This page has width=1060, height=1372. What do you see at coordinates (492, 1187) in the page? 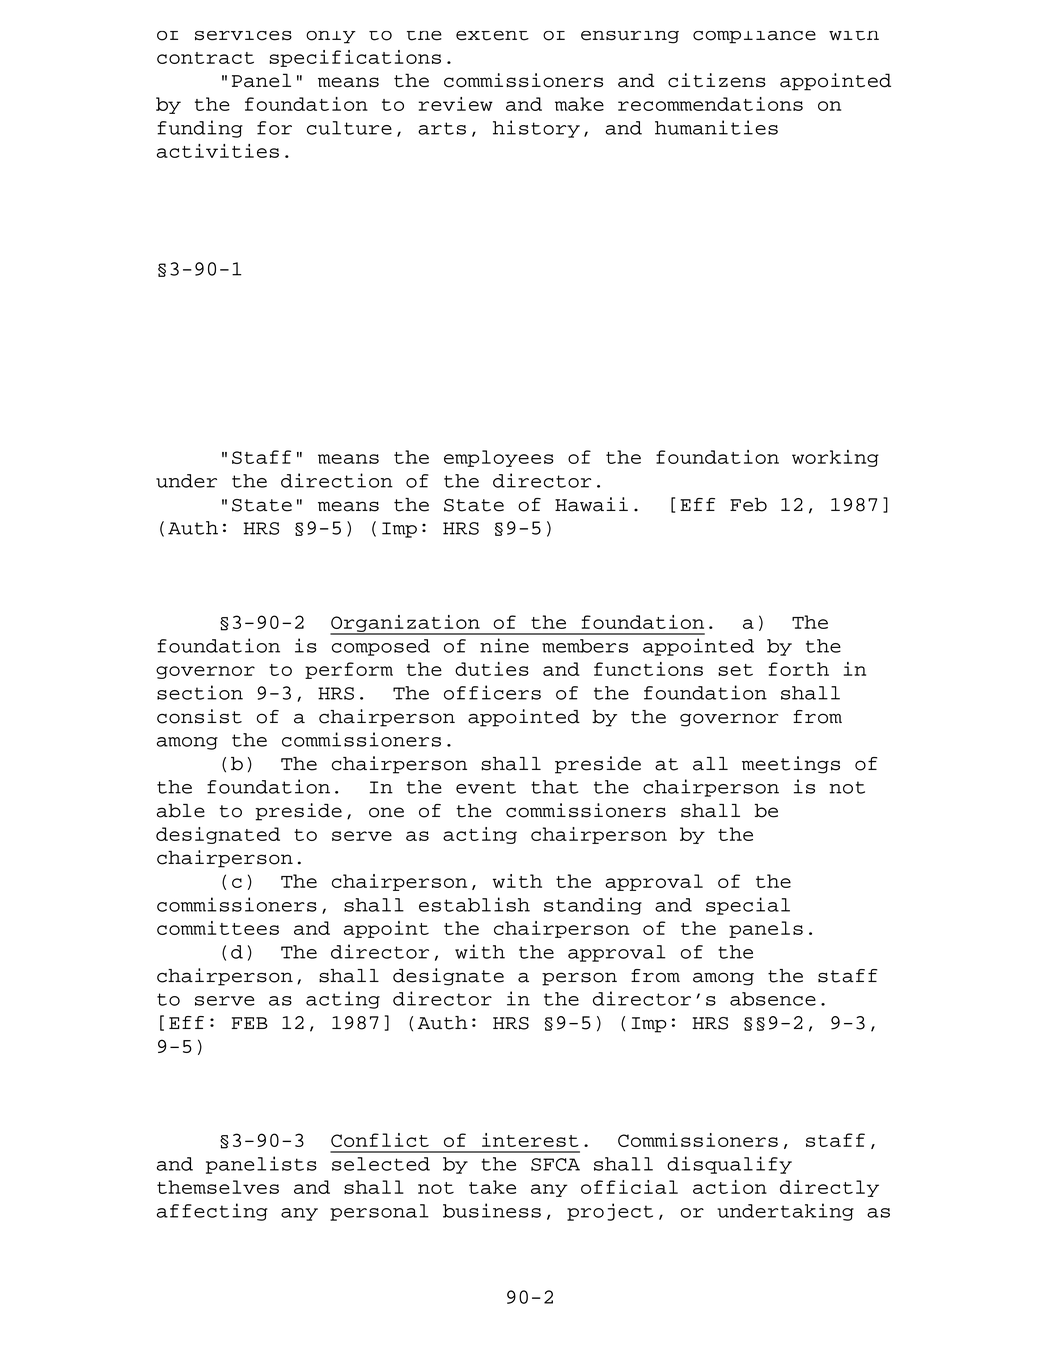
I see `take` at bounding box center [492, 1187].
